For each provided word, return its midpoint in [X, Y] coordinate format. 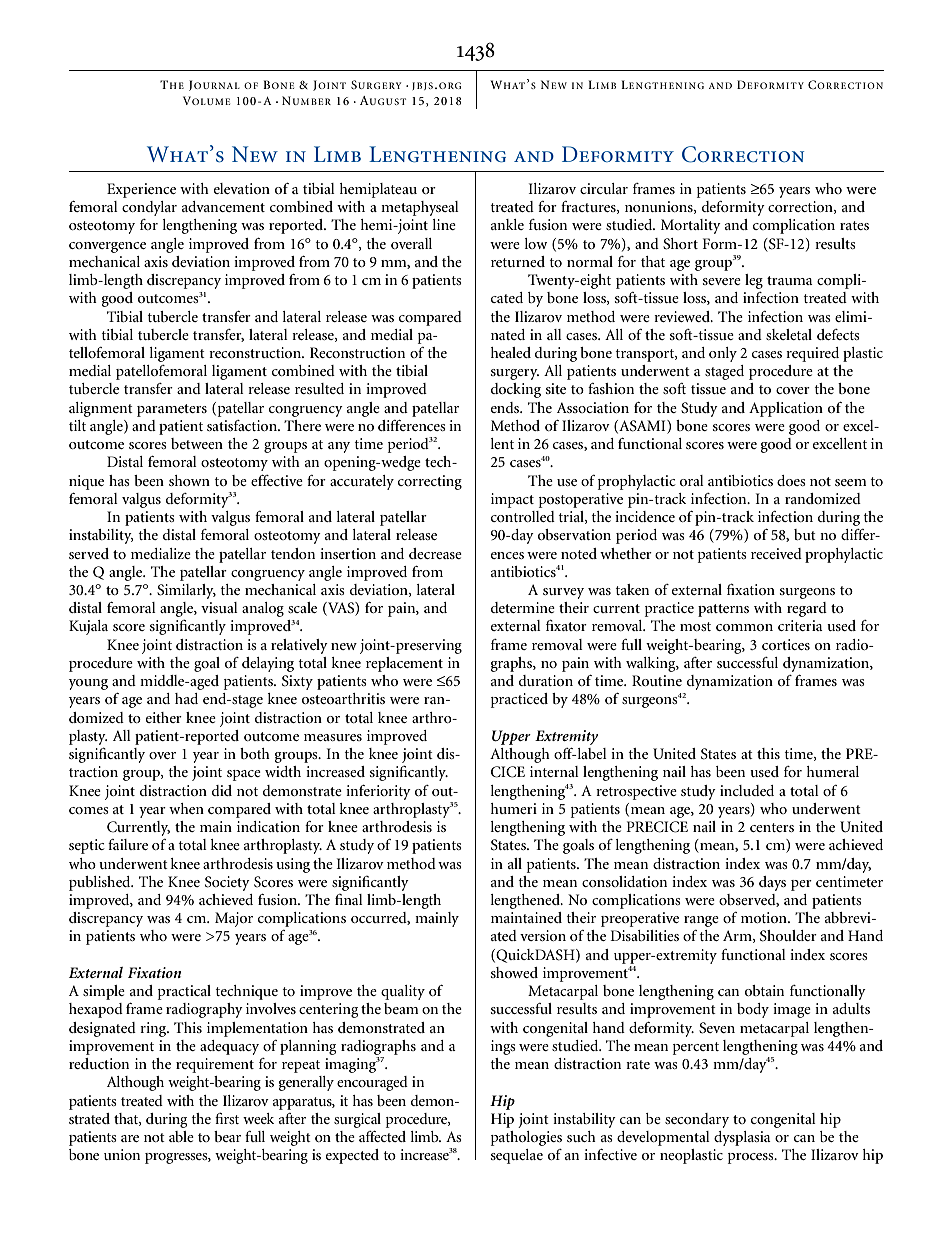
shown [189, 480]
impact [512, 500]
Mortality [691, 226]
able [181, 1136]
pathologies [526, 1138]
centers [772, 827]
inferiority [378, 792]
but [805, 534]
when [186, 808]
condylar [149, 208]
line [444, 224]
